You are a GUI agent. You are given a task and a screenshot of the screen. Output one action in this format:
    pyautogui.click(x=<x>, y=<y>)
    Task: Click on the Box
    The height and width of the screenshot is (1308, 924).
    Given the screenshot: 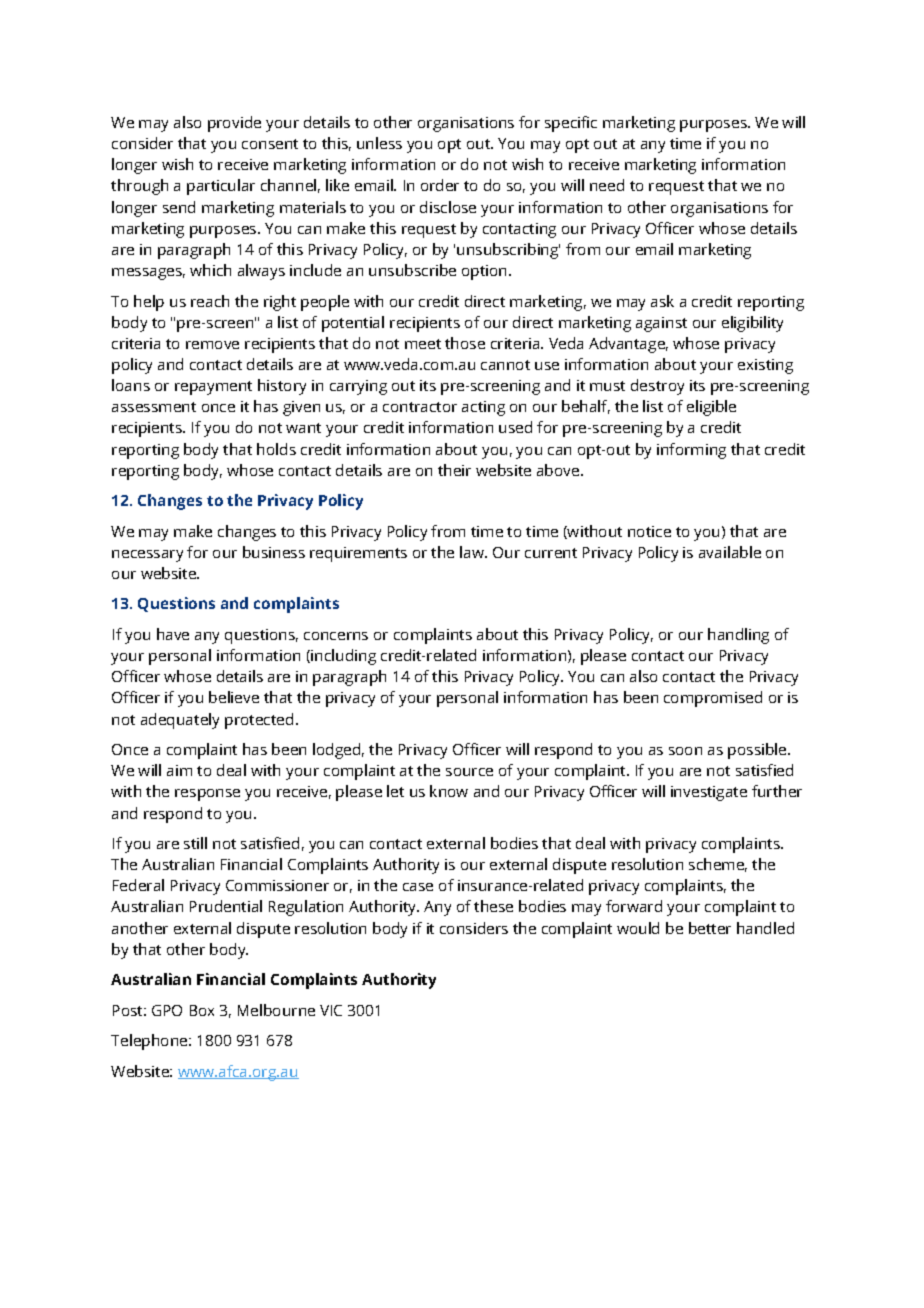 What is the action you would take?
    pyautogui.click(x=202, y=1010)
